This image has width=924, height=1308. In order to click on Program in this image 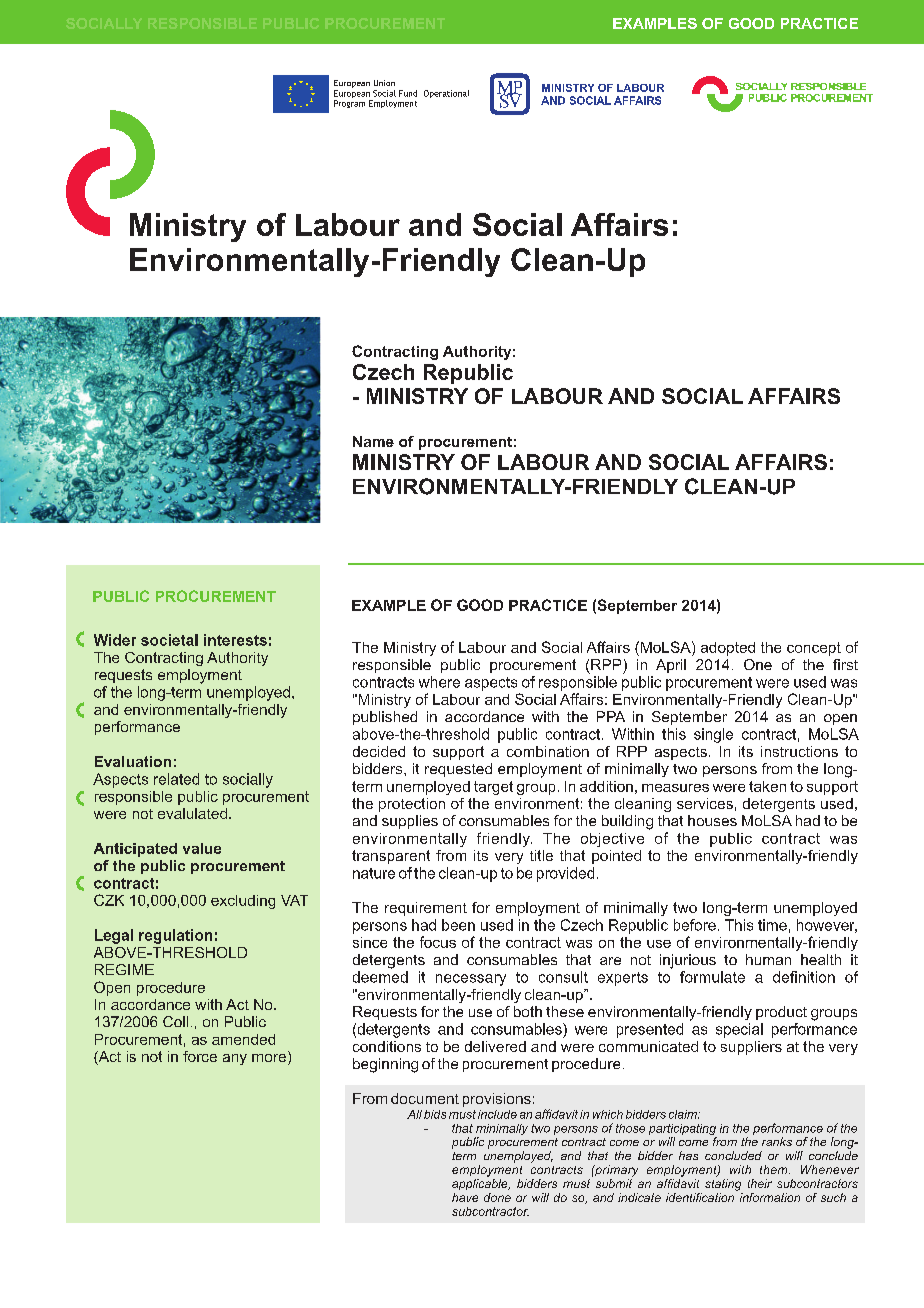, I will do `click(349, 104)`.
